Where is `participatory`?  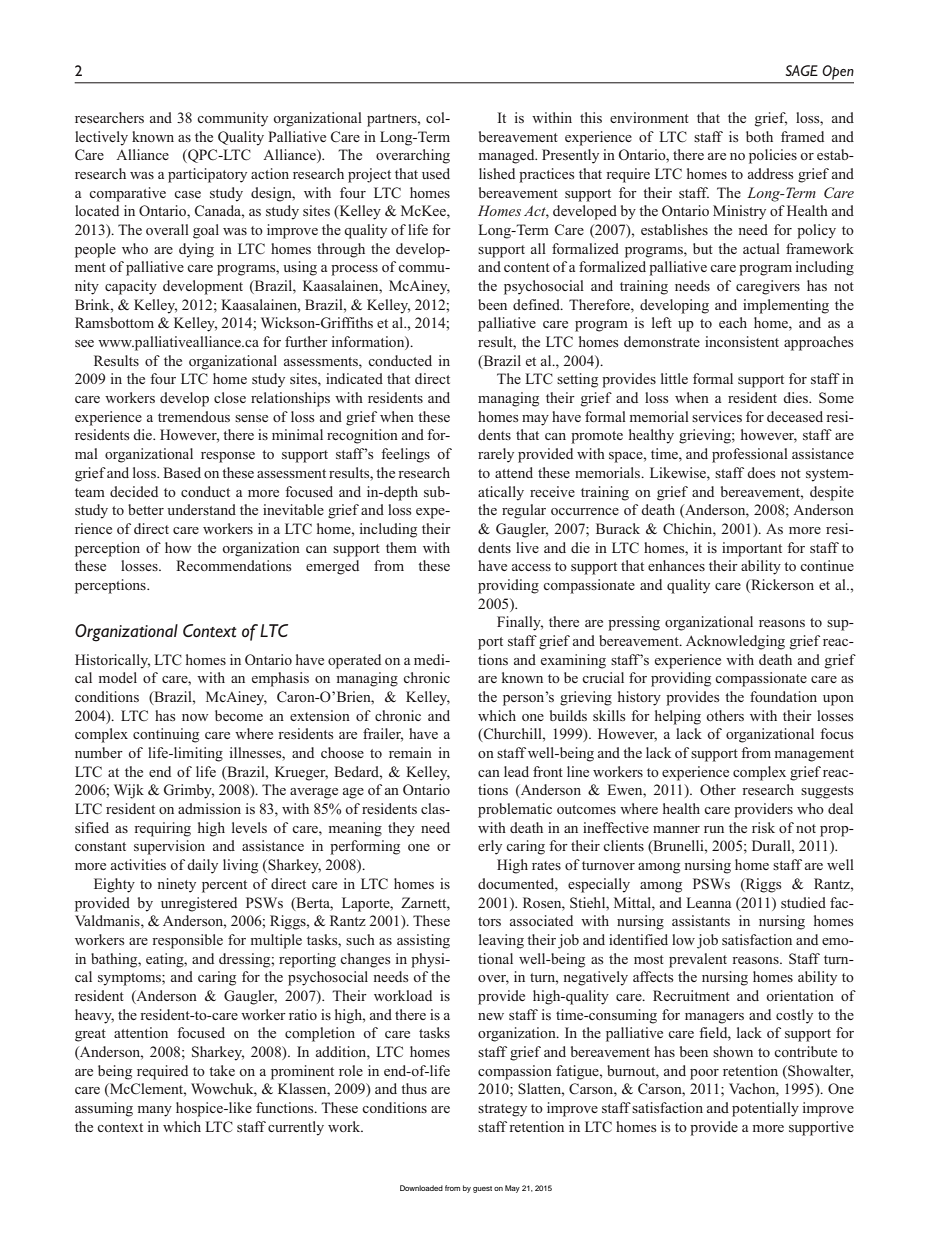 participatory is located at coordinates (207, 175).
